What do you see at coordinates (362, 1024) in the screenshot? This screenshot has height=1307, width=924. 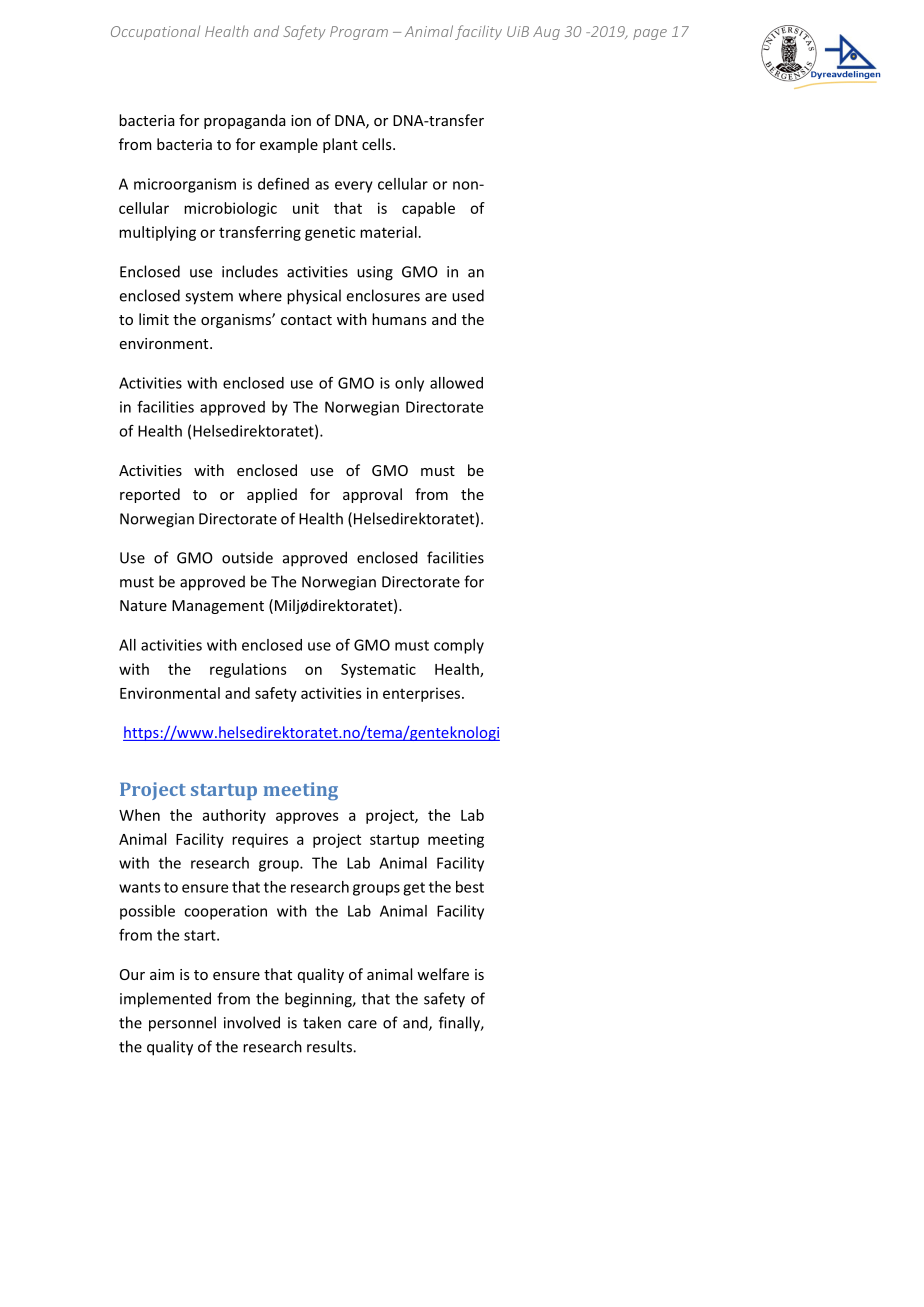 I see `care` at bounding box center [362, 1024].
